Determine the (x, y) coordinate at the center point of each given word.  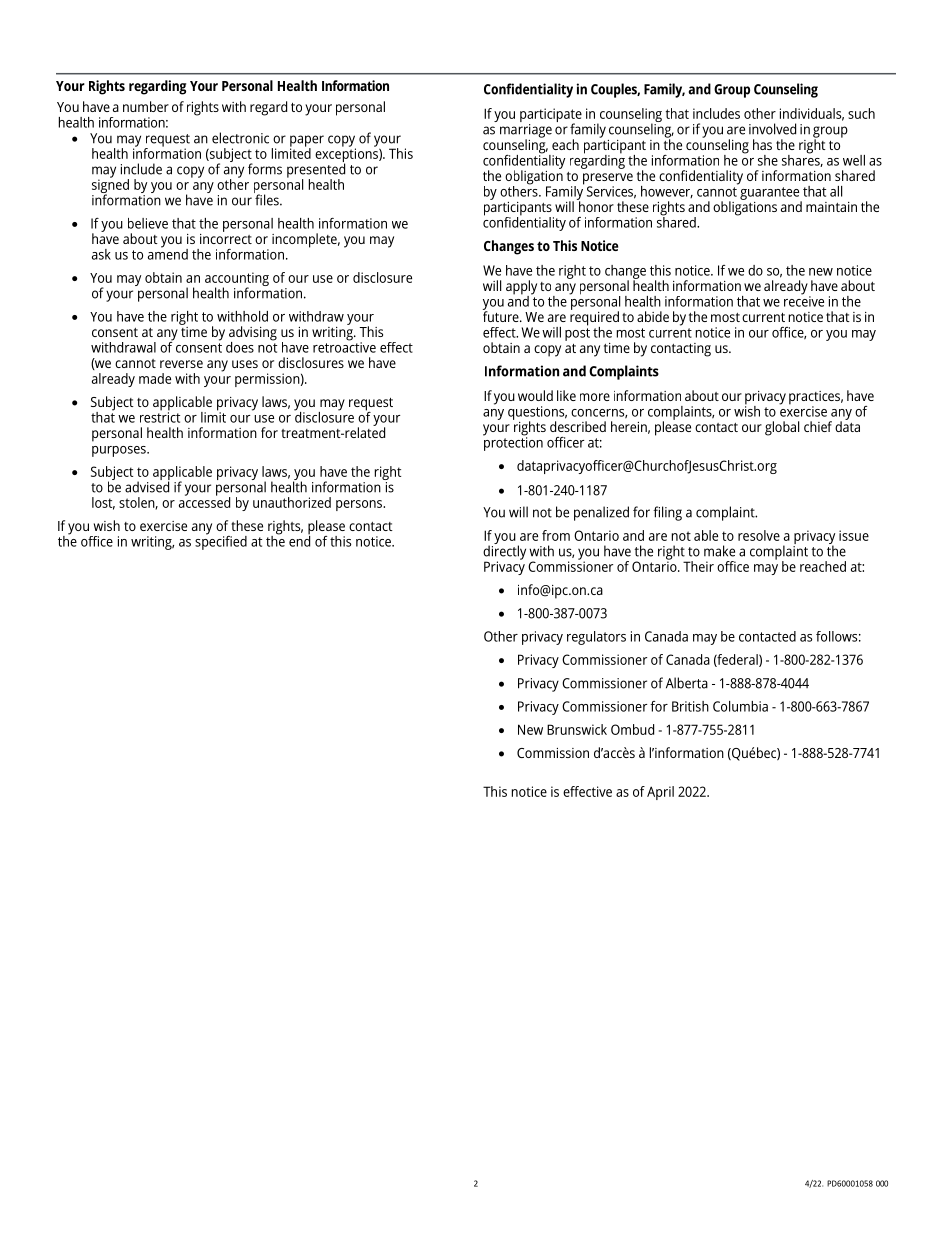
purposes (120, 451)
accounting (237, 280)
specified (221, 541)
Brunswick (577, 729)
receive (804, 300)
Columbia (740, 706)
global (782, 428)
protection (513, 443)
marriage (526, 130)
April (660, 793)
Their (698, 566)
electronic (240, 138)
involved (772, 129)
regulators (596, 638)
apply (521, 288)
